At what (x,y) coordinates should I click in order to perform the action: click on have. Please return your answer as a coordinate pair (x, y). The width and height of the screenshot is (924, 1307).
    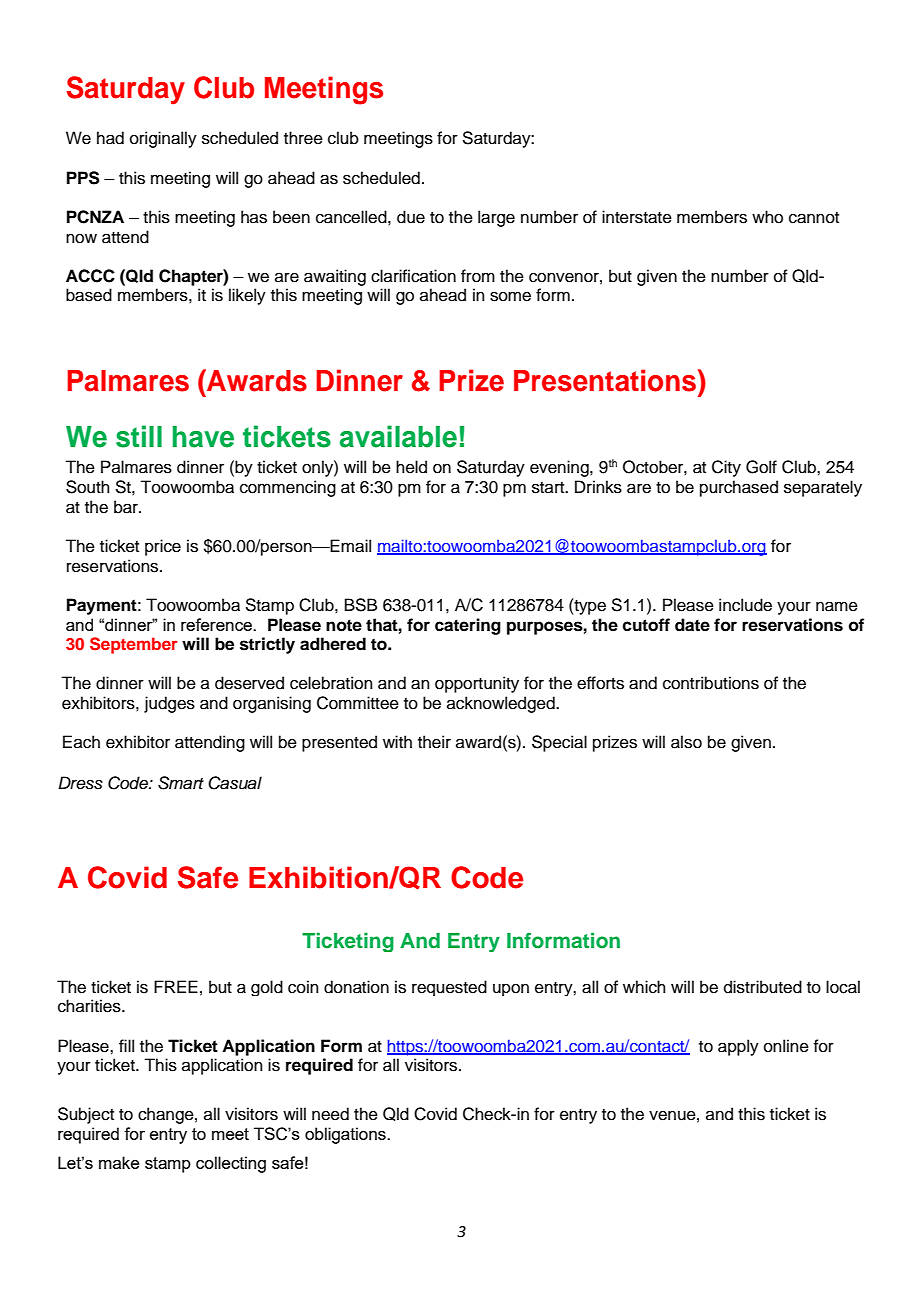
    Looking at the image, I should click on (203, 437).
